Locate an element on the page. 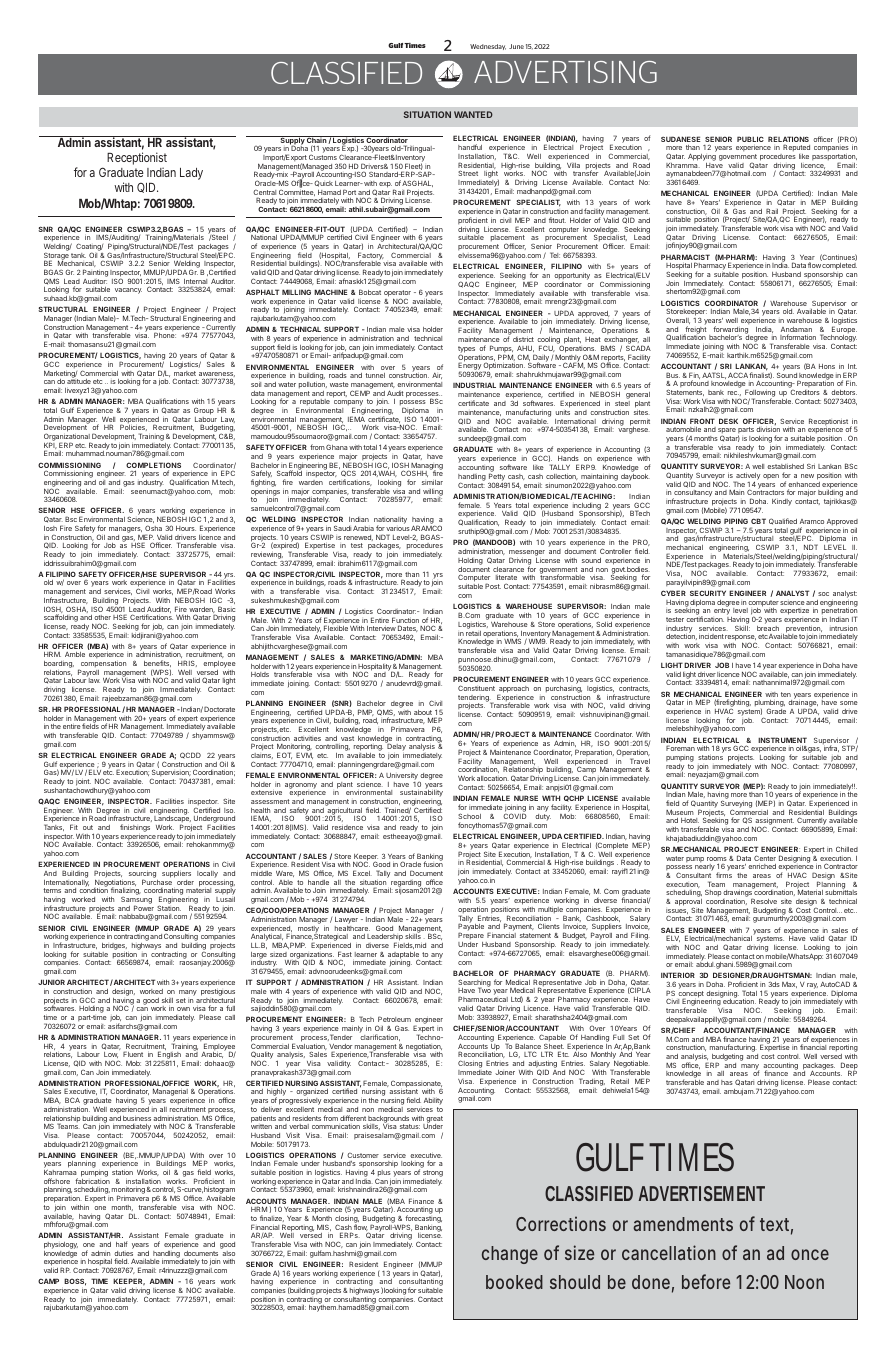 Image resolution: width=896 pixels, height=1358 pixels. booked is located at coordinates (514, 1282).
